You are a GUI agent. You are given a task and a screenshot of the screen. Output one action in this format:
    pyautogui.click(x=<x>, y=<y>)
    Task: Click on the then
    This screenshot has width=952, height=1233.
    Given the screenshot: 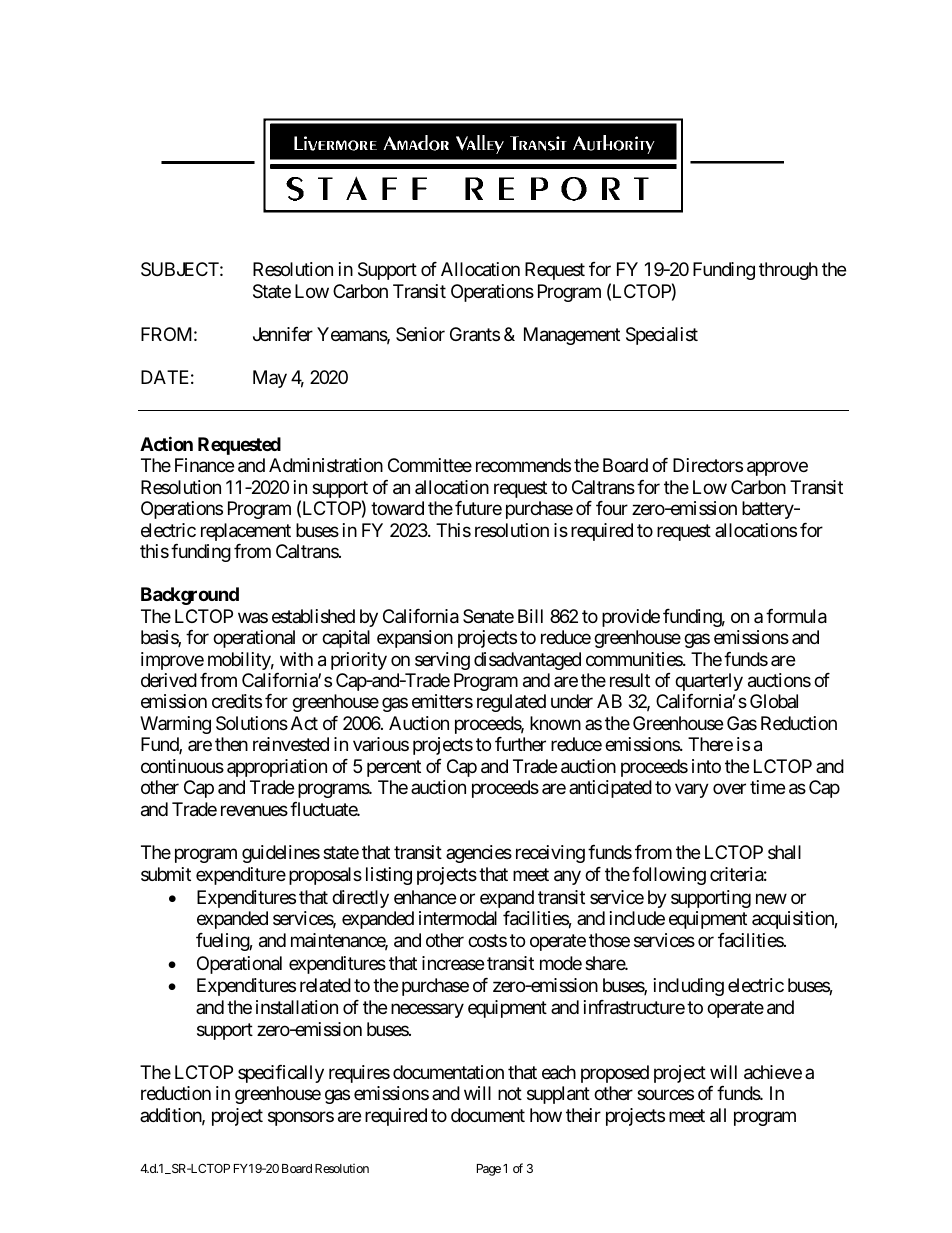 What is the action you would take?
    pyautogui.click(x=231, y=744)
